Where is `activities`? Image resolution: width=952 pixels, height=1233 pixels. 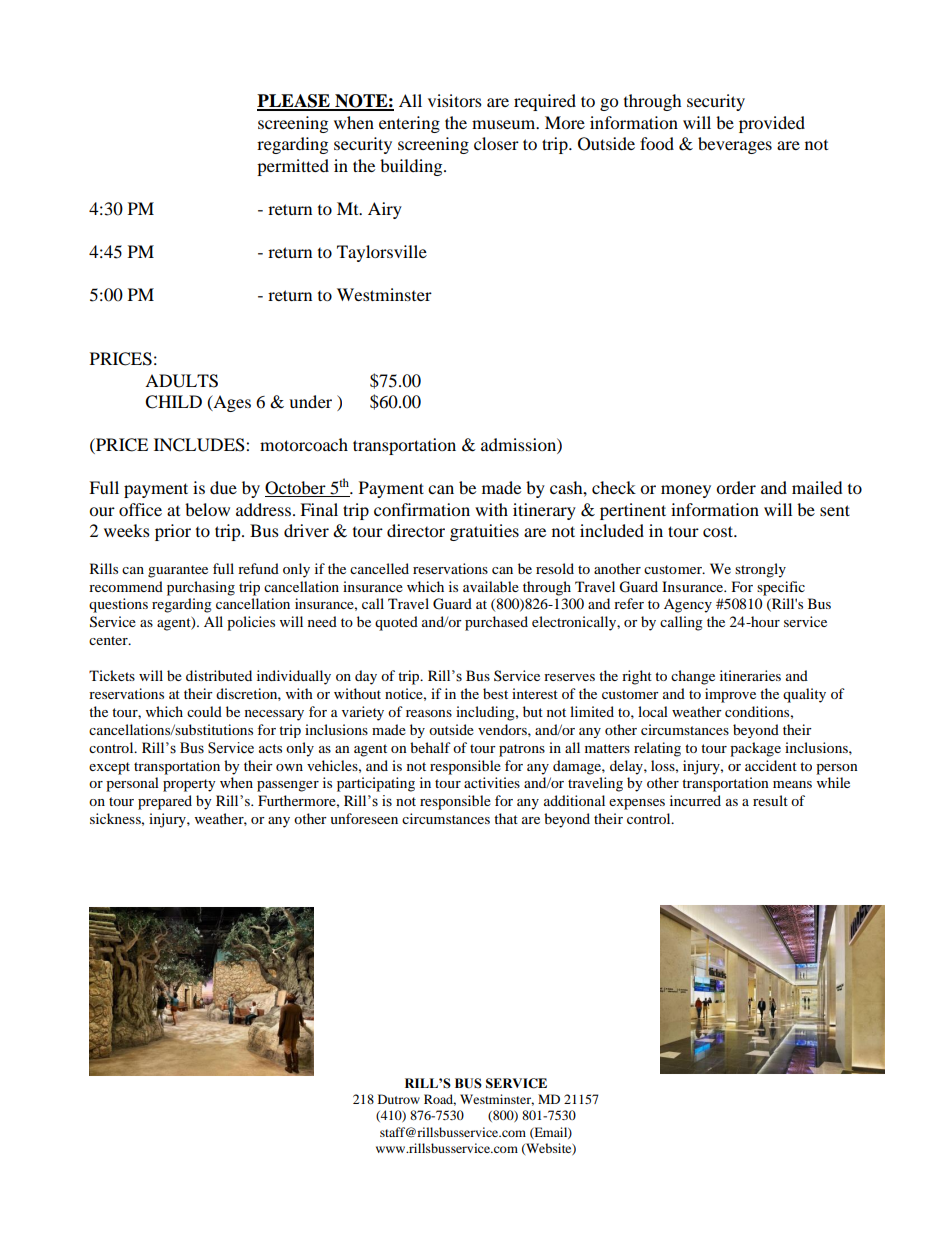 activities is located at coordinates (492, 782).
